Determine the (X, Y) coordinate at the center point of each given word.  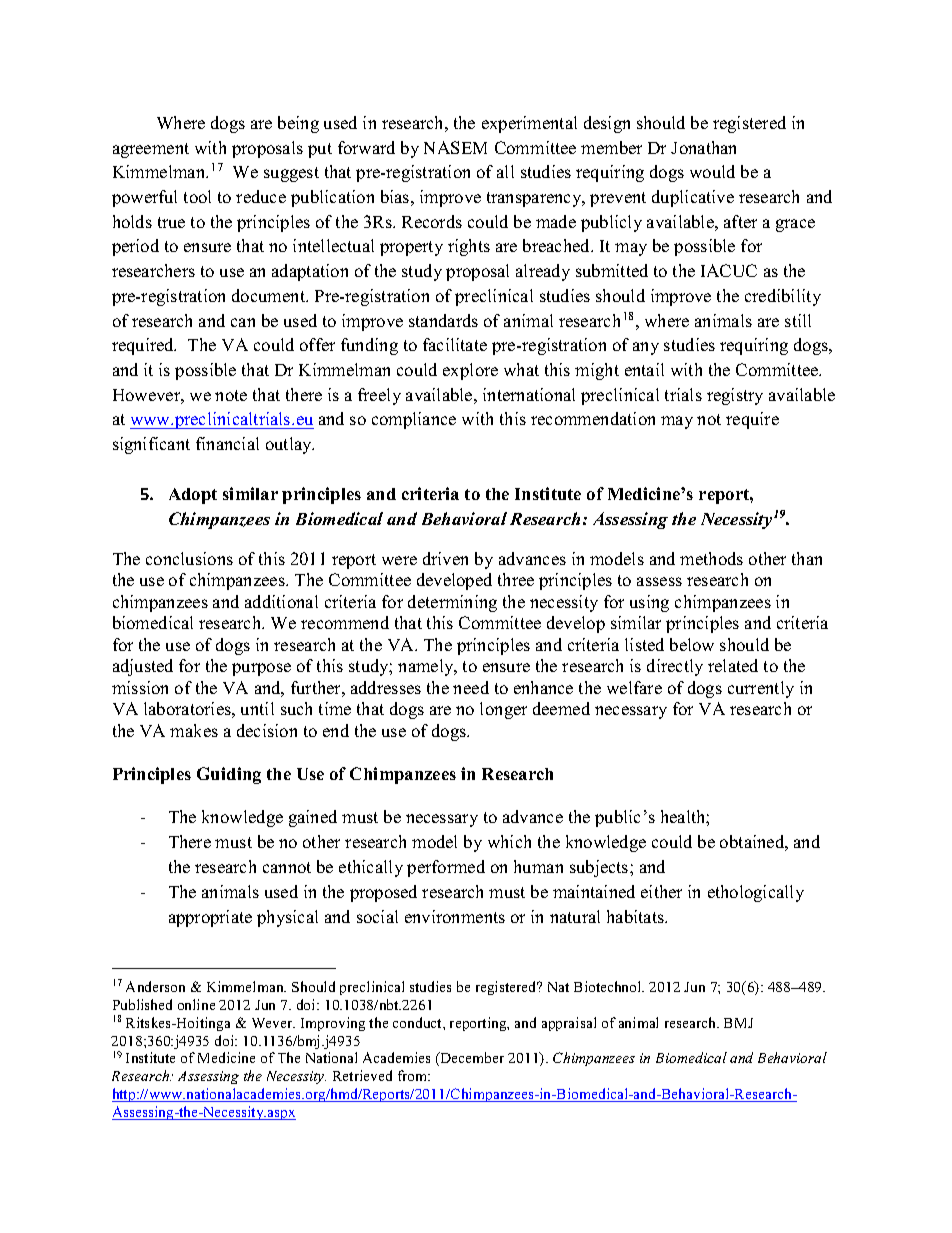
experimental (529, 124)
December (471, 1057)
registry (735, 396)
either (661, 891)
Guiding (229, 775)
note (231, 395)
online (196, 1004)
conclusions (189, 558)
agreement (151, 150)
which (509, 841)
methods (711, 558)
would (712, 171)
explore (470, 371)
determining (452, 603)
